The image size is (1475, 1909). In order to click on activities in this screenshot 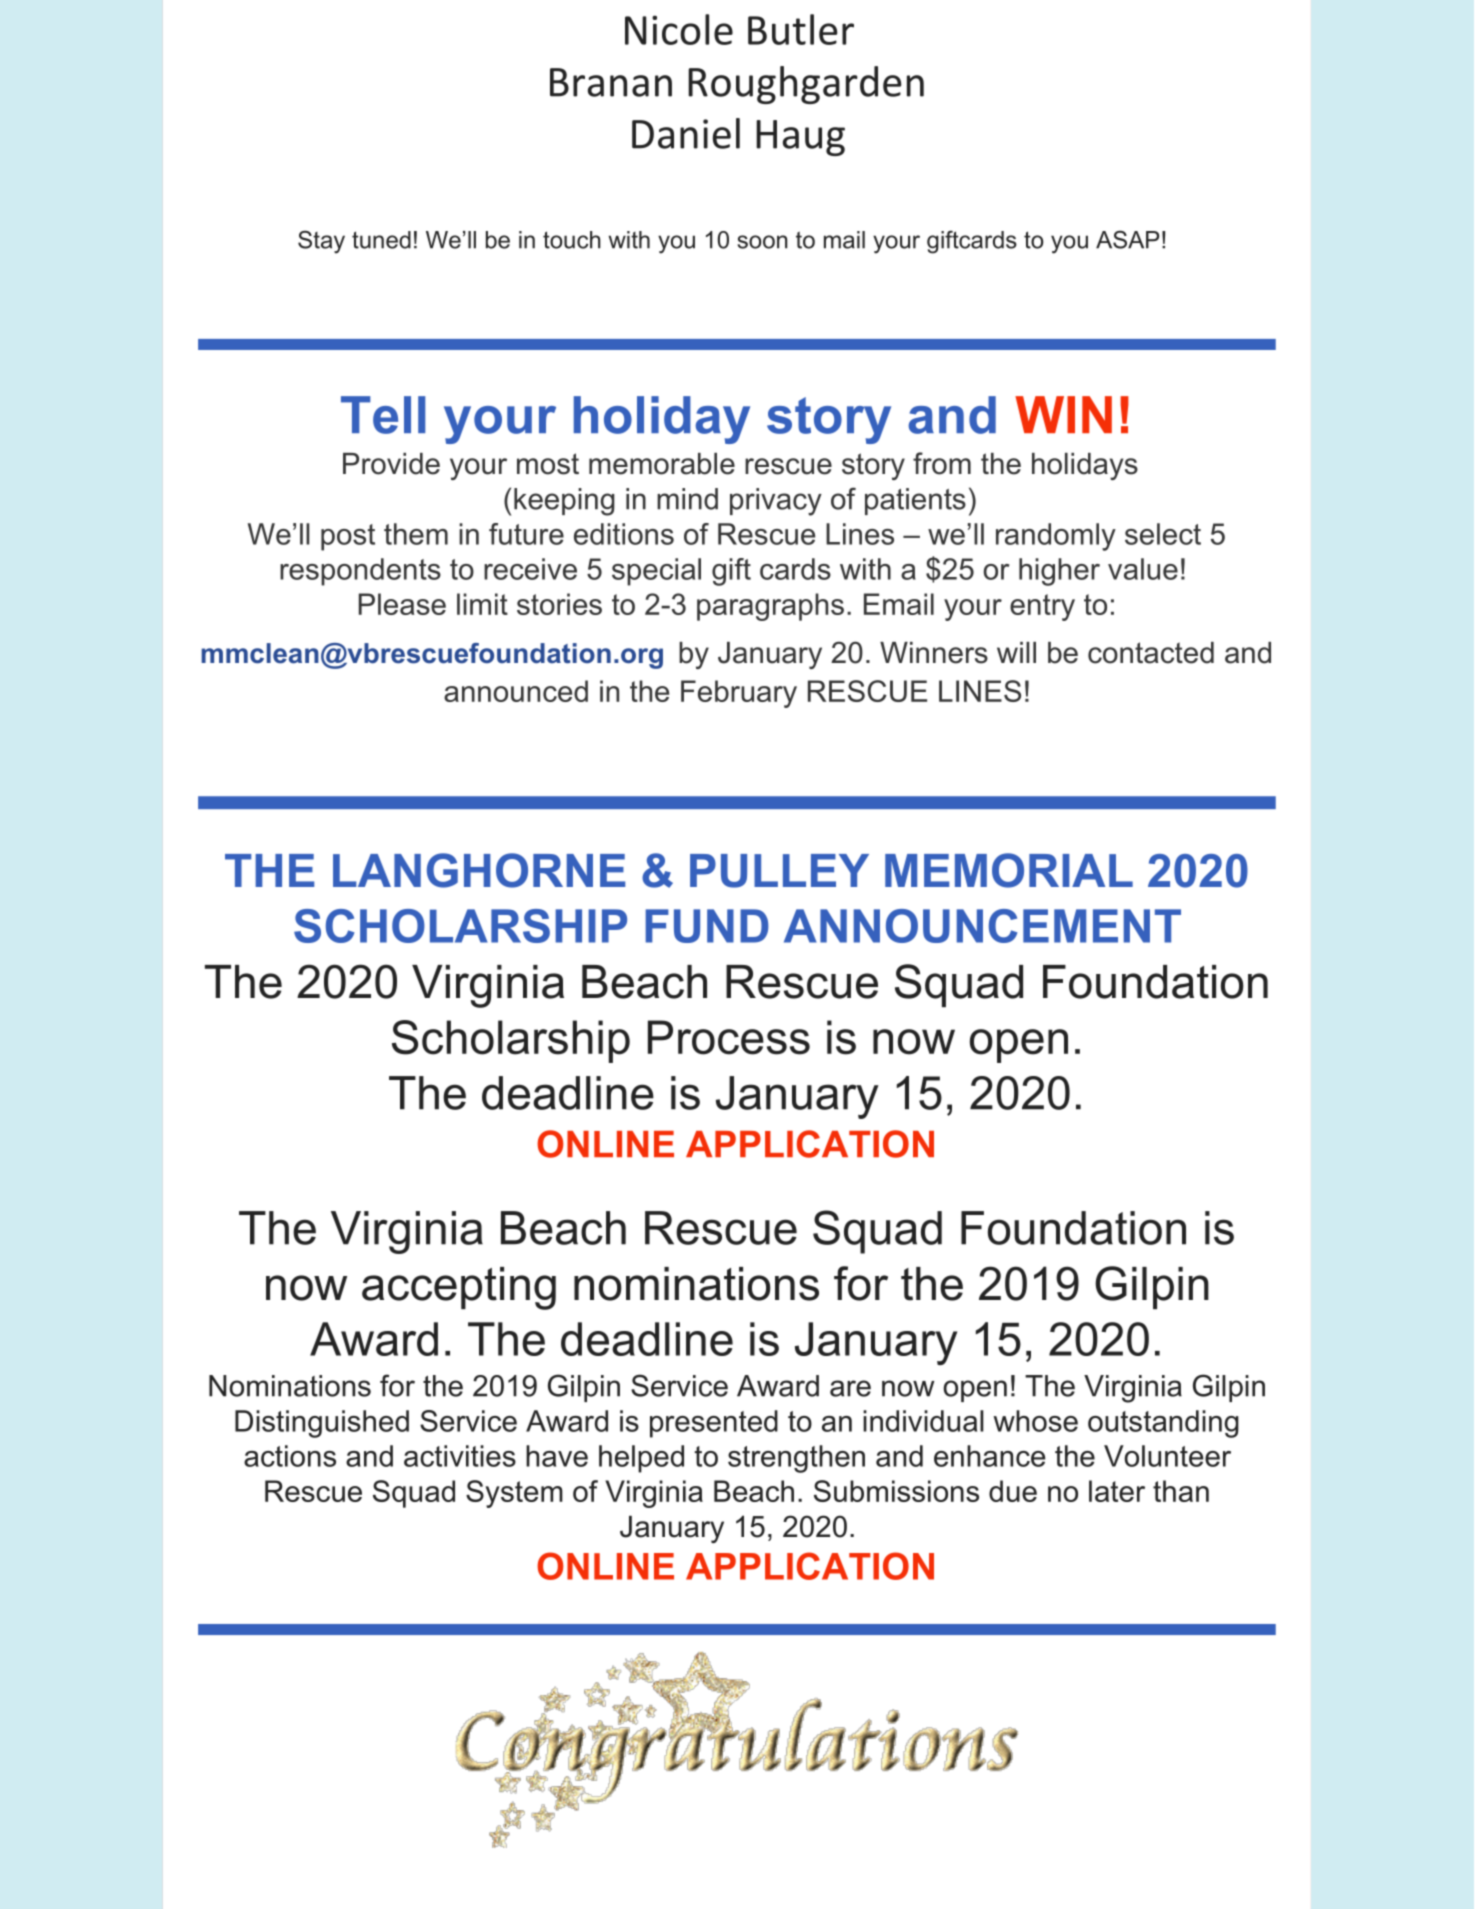, I will do `click(460, 1456)`.
